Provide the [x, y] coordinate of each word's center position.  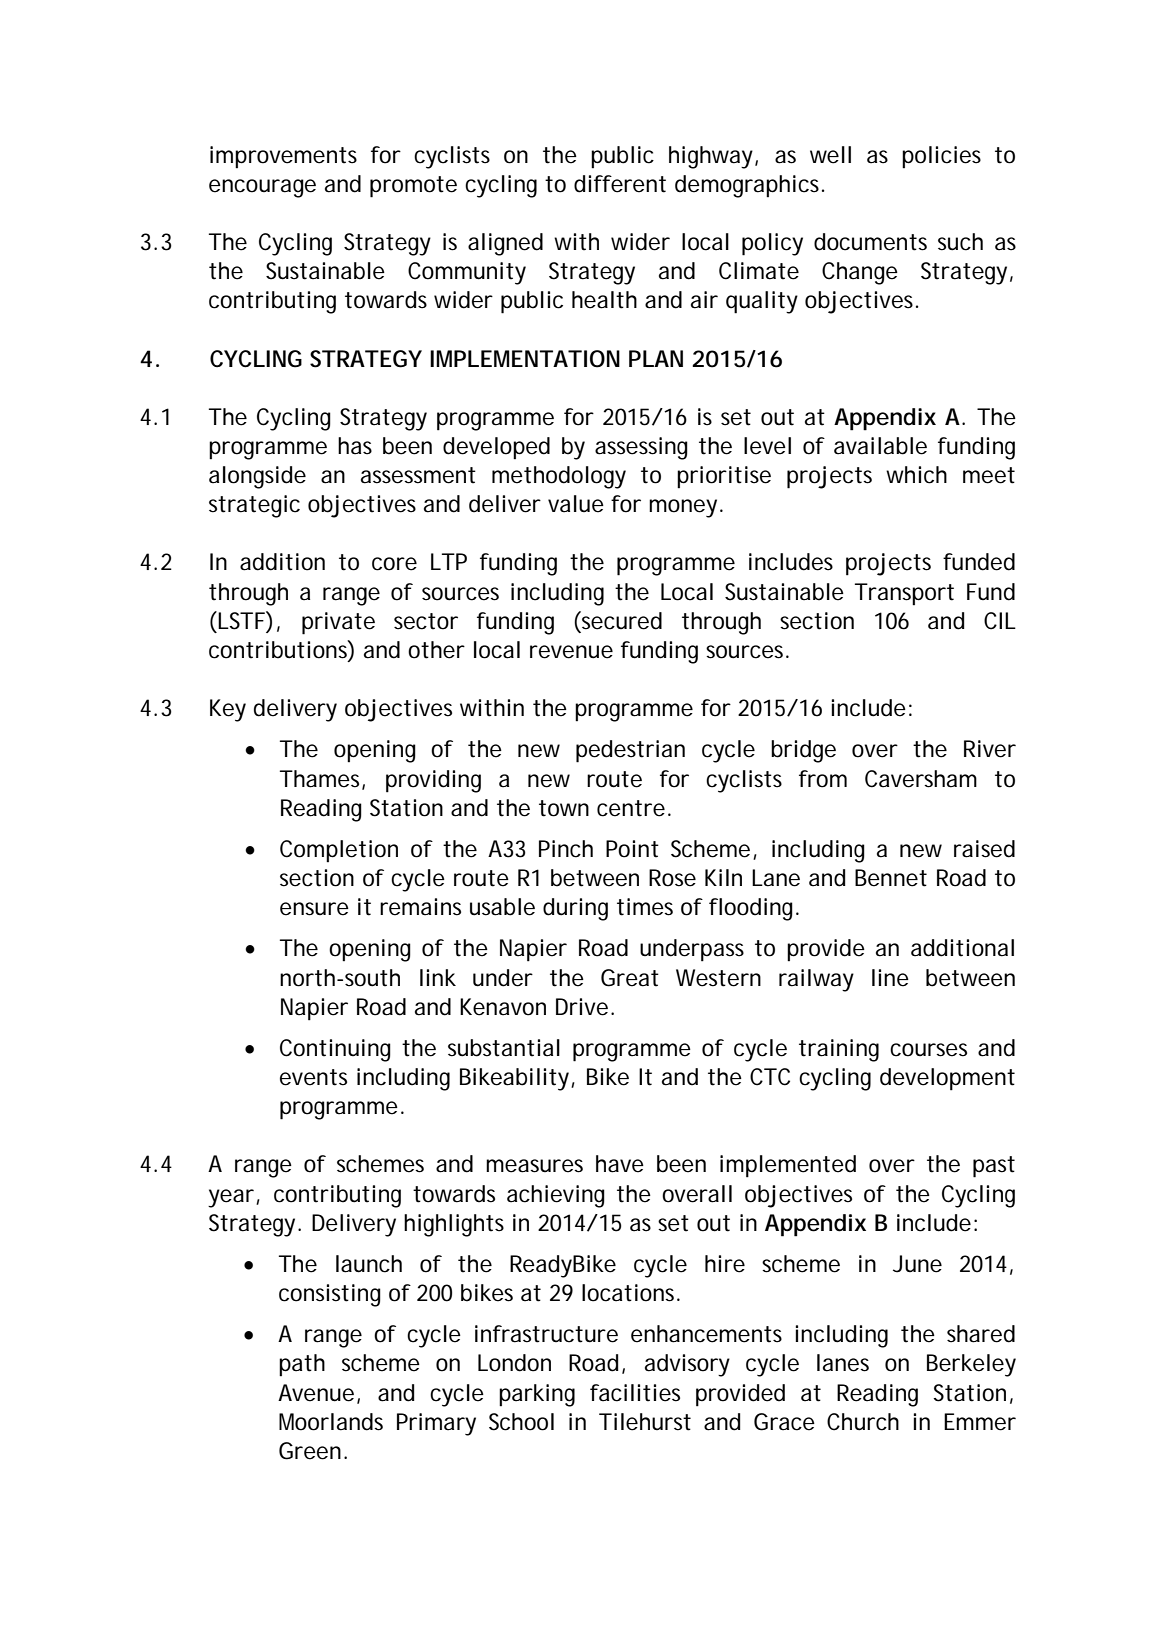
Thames [322, 779]
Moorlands [331, 1422]
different [620, 184]
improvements [283, 157]
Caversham [921, 779]
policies [941, 157]
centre [633, 808]
